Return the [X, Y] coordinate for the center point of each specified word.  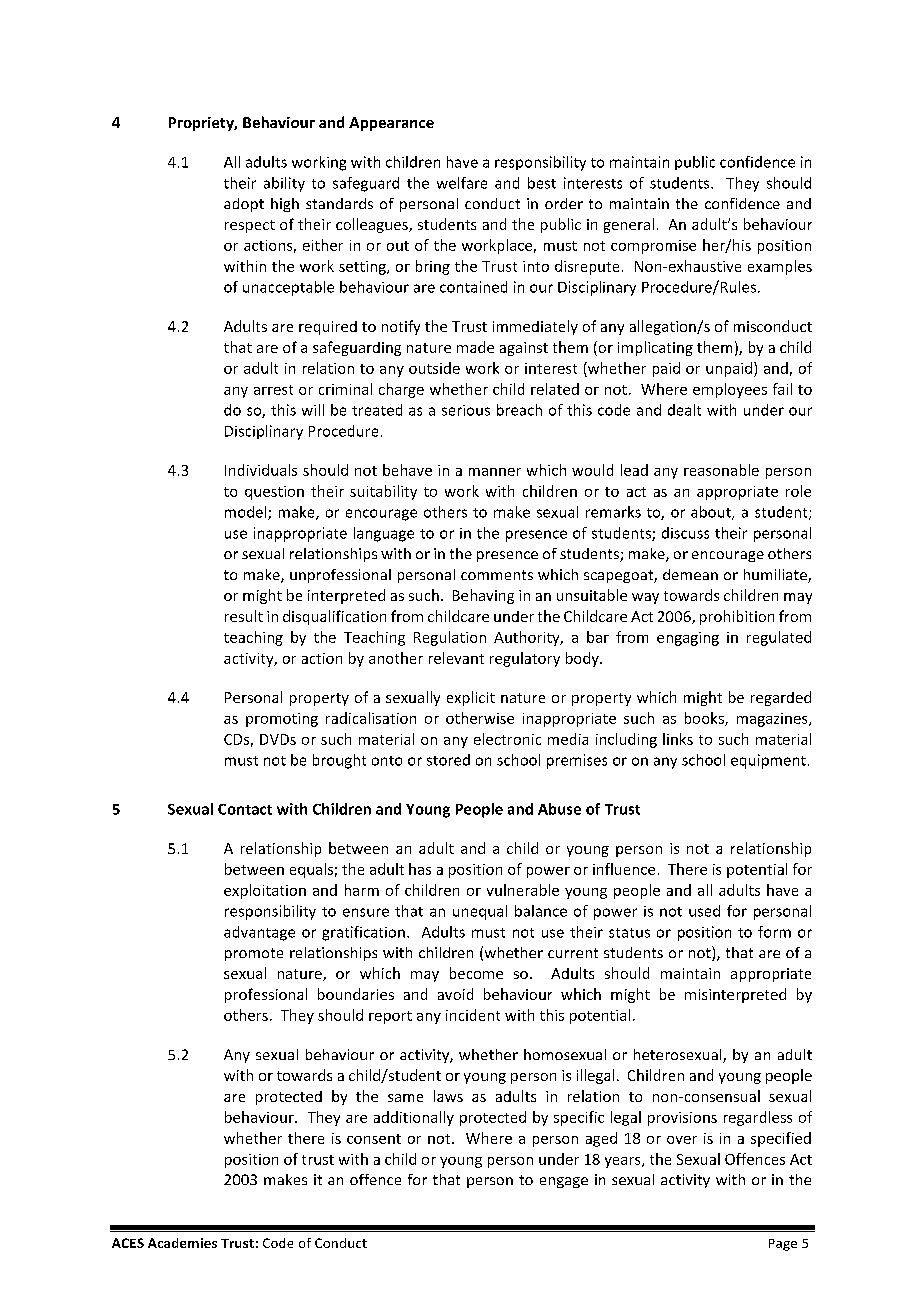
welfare [462, 183]
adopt [244, 205]
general [629, 225]
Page [783, 1245]
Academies [182, 1243]
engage [564, 1182]
